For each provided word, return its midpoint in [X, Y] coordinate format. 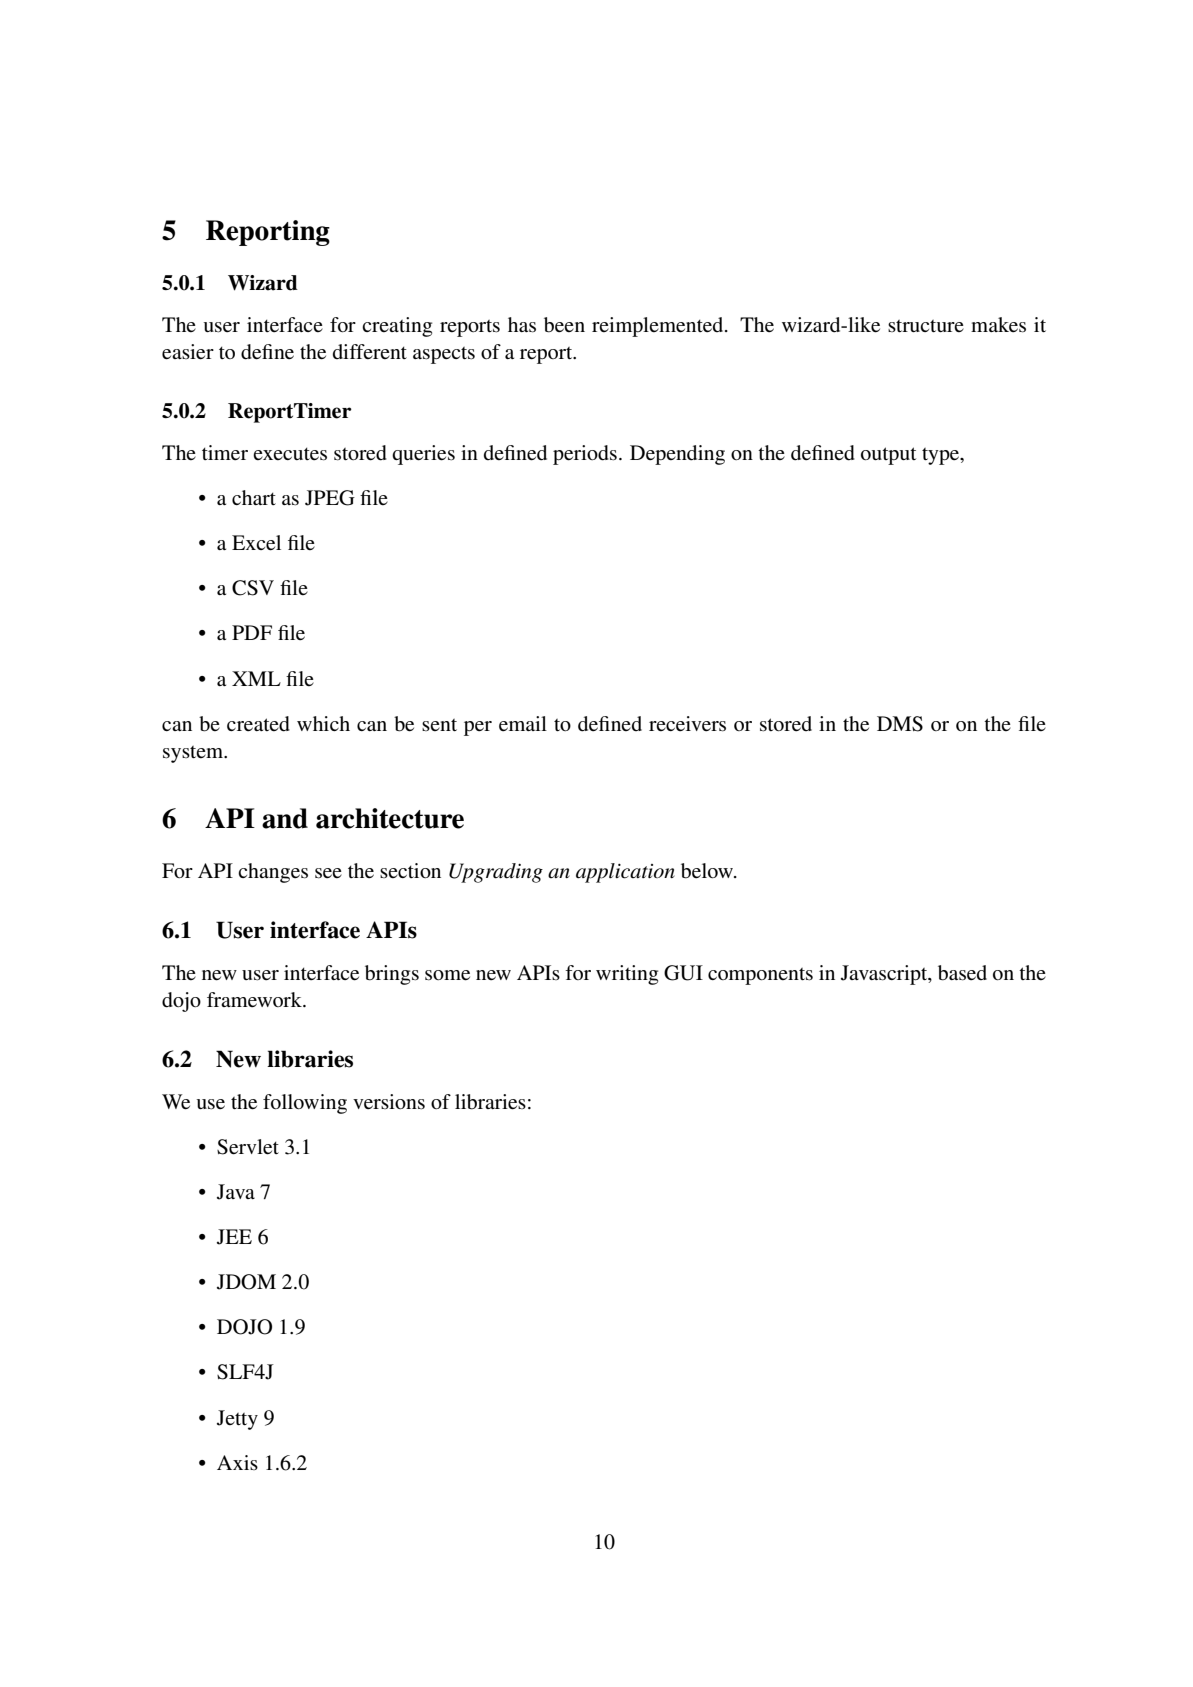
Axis [237, 1462]
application [625, 873]
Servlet [248, 1147]
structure [926, 326]
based [962, 973]
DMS [900, 724]
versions [389, 1102]
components [760, 976]
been [564, 325]
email [523, 723]
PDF [252, 632]
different [370, 351]
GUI [683, 973]
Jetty [237, 1420]
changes [273, 873]
